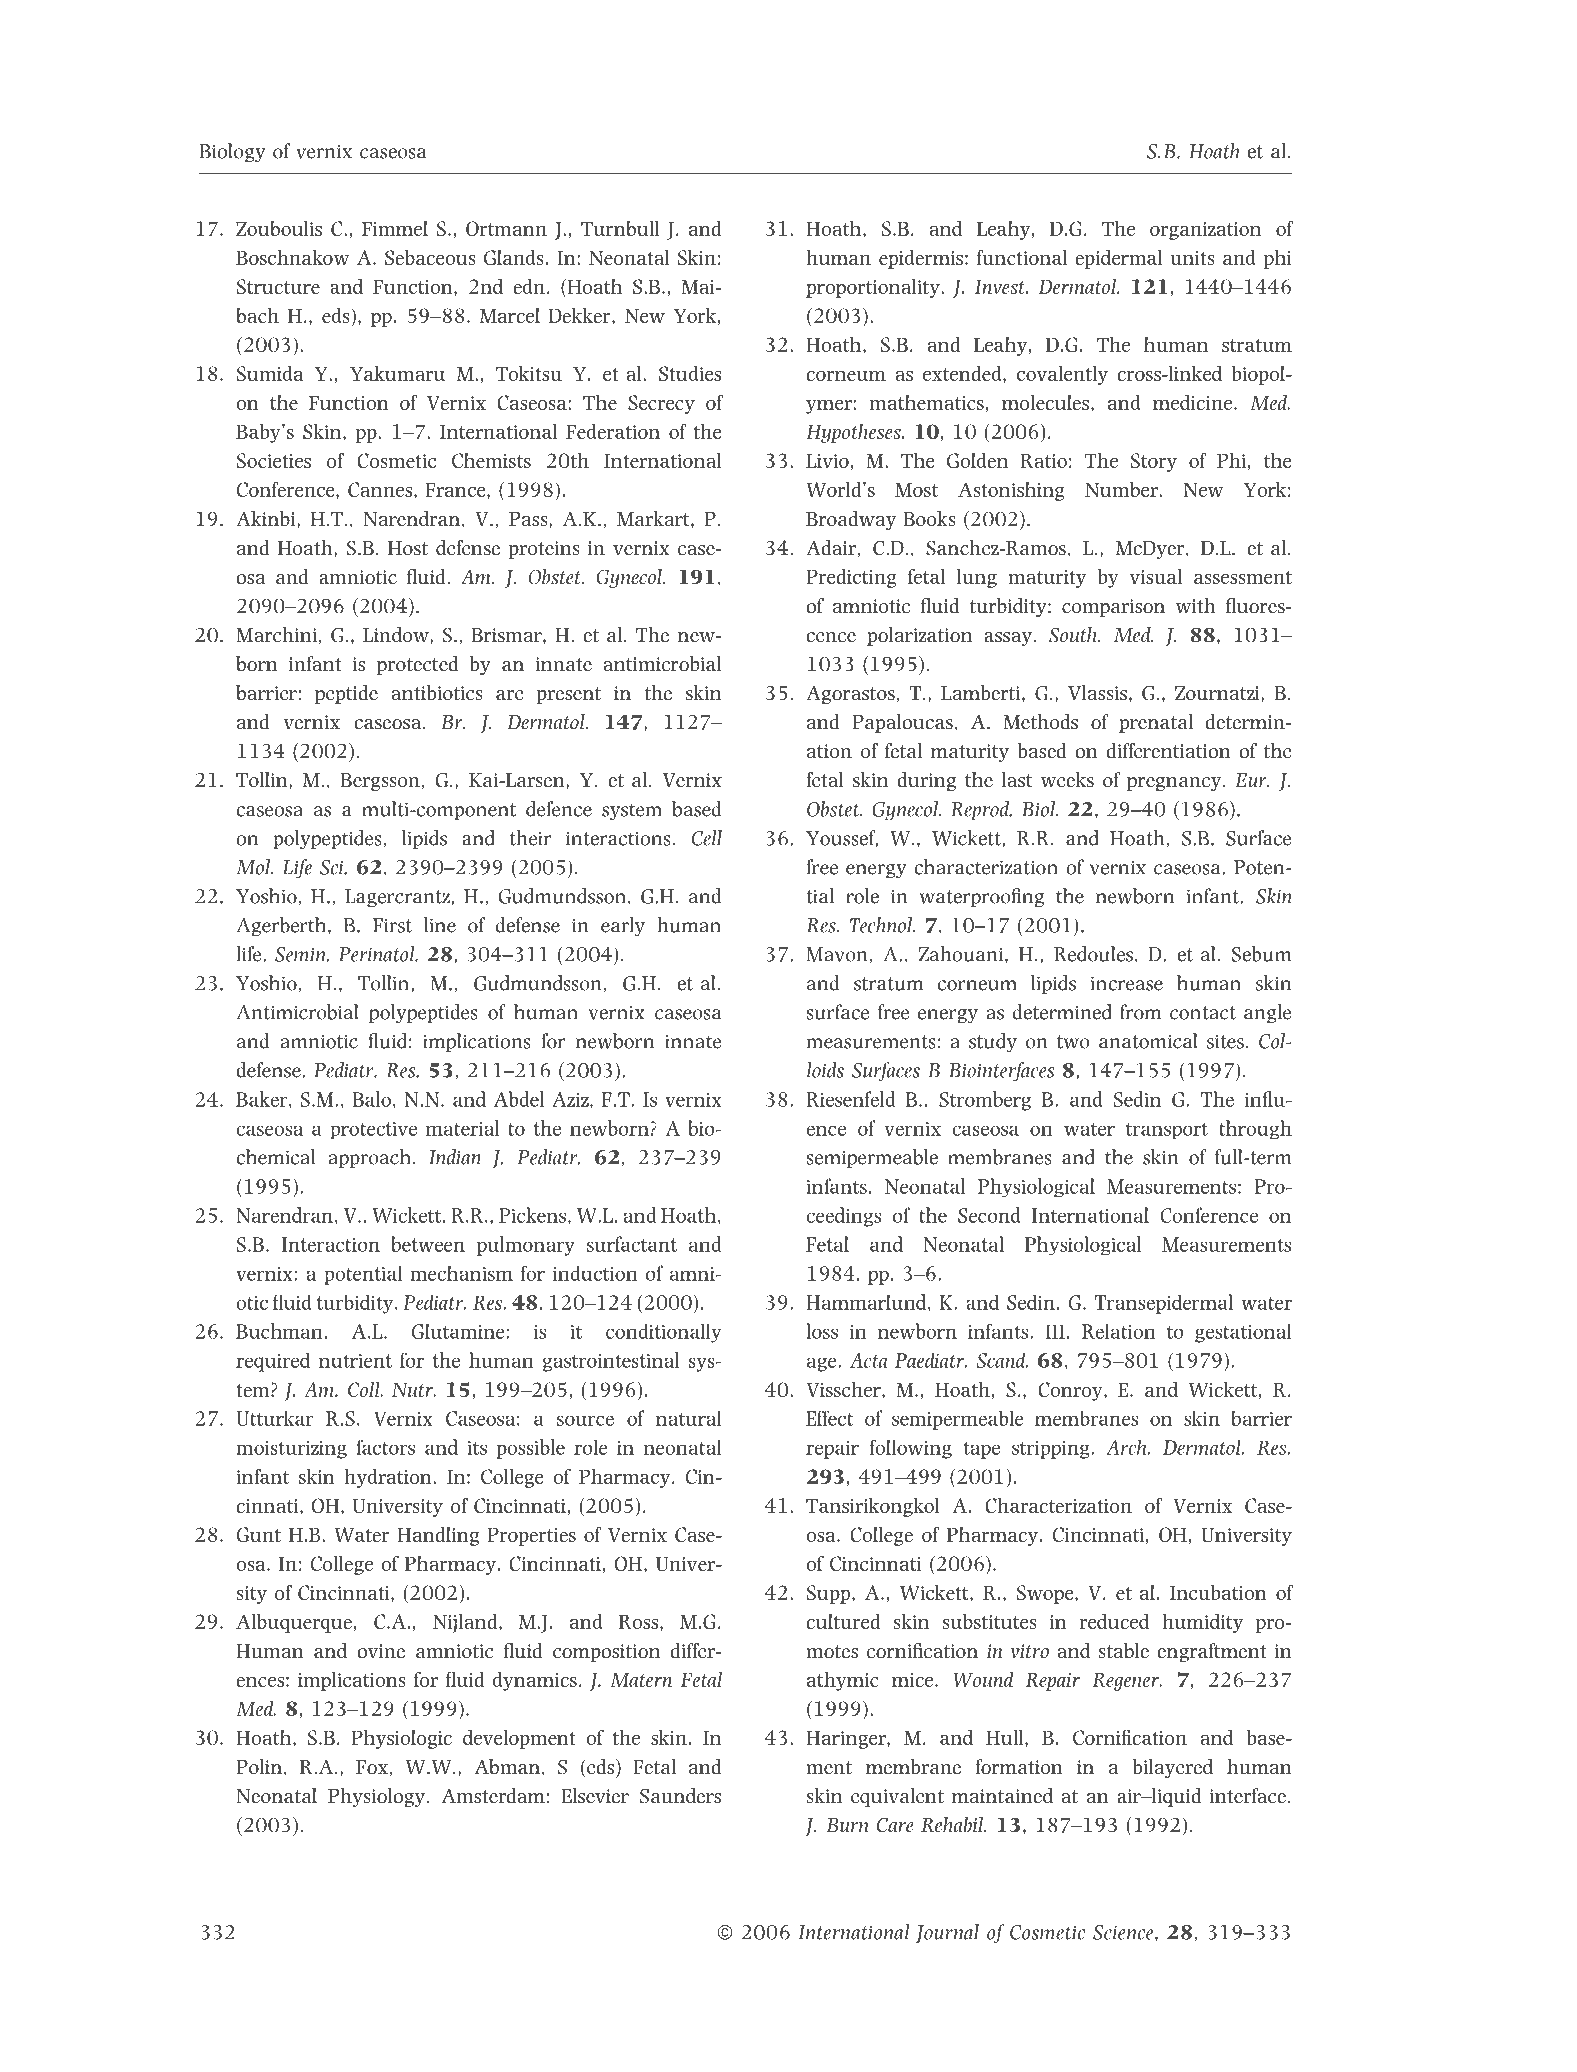 The image size is (1577, 2072). Describe the element at coordinates (1156, 723) in the screenshot. I see `prenatal` at that location.
